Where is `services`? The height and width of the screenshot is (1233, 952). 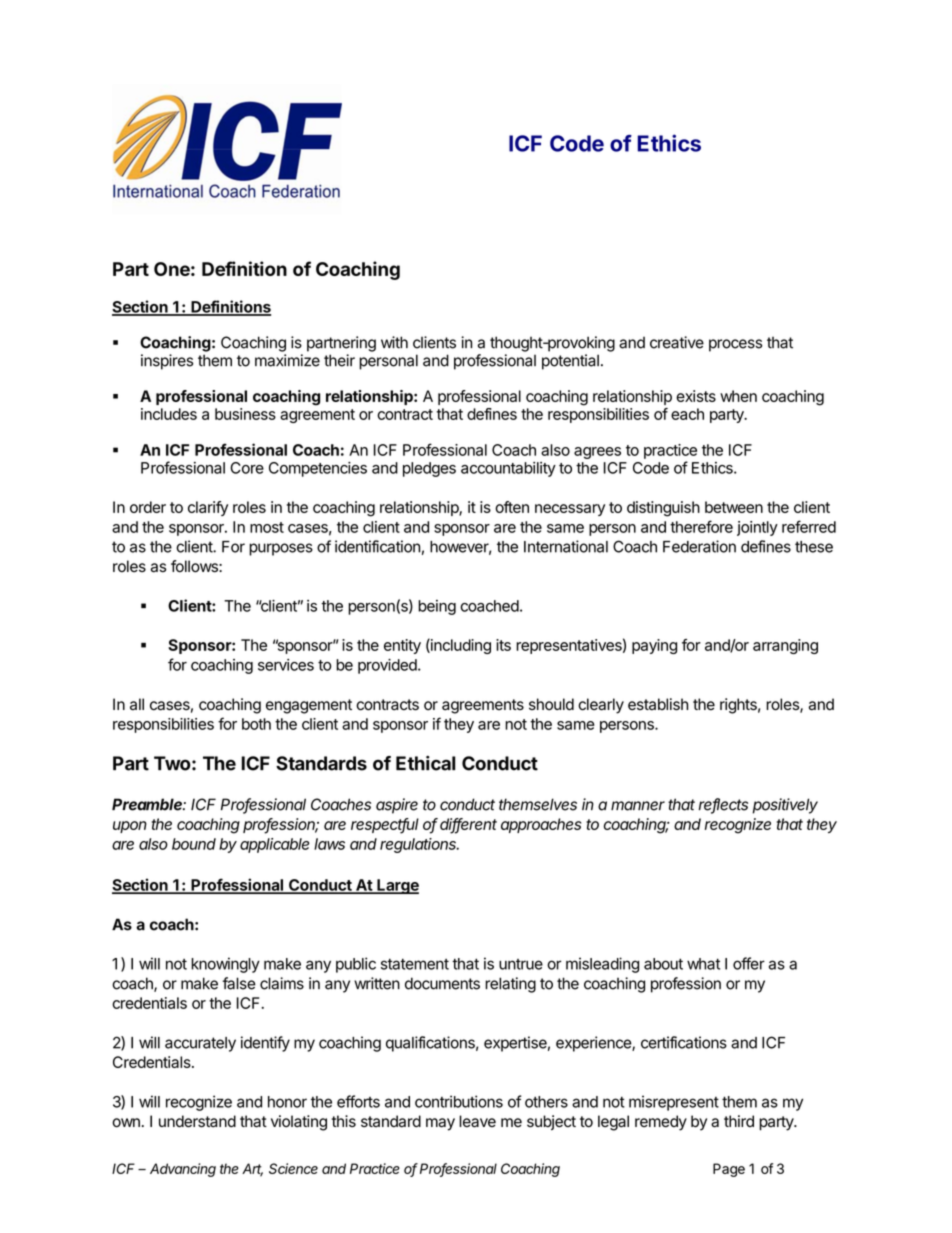
services is located at coordinates (286, 665).
